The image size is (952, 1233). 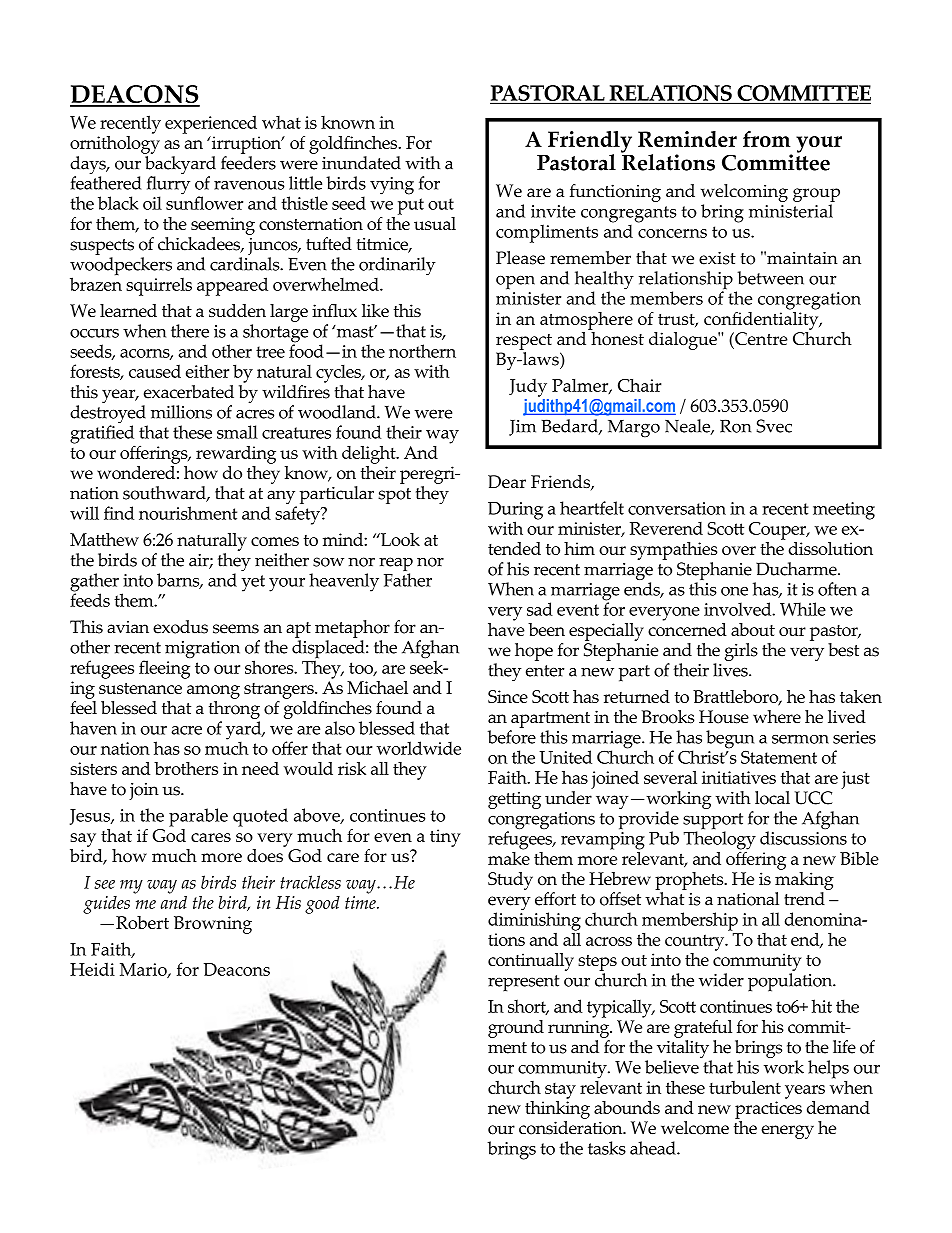 I want to click on vying, so click(x=392, y=186).
